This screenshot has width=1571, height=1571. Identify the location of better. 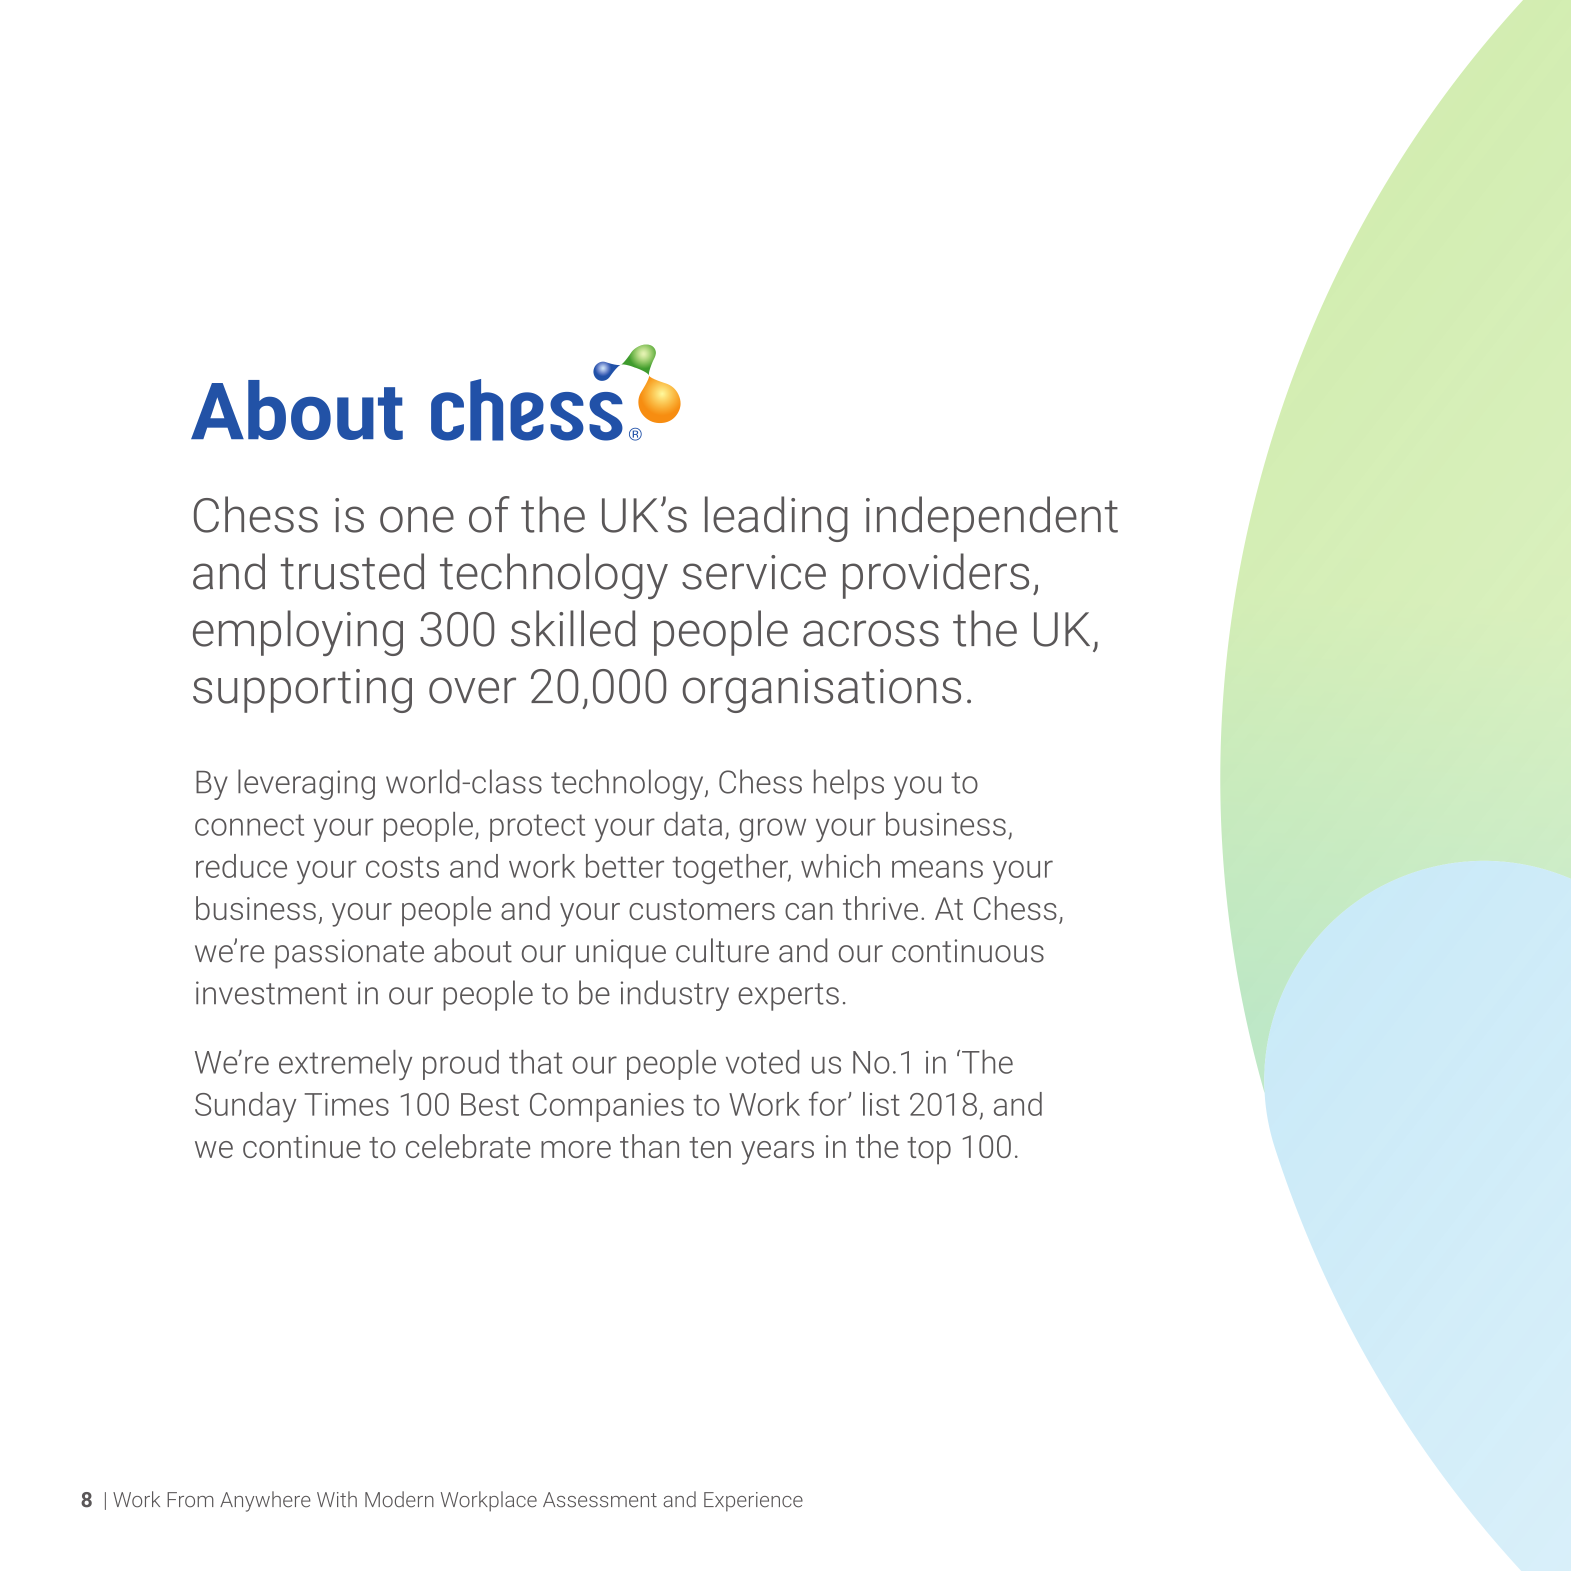
(625, 866).
